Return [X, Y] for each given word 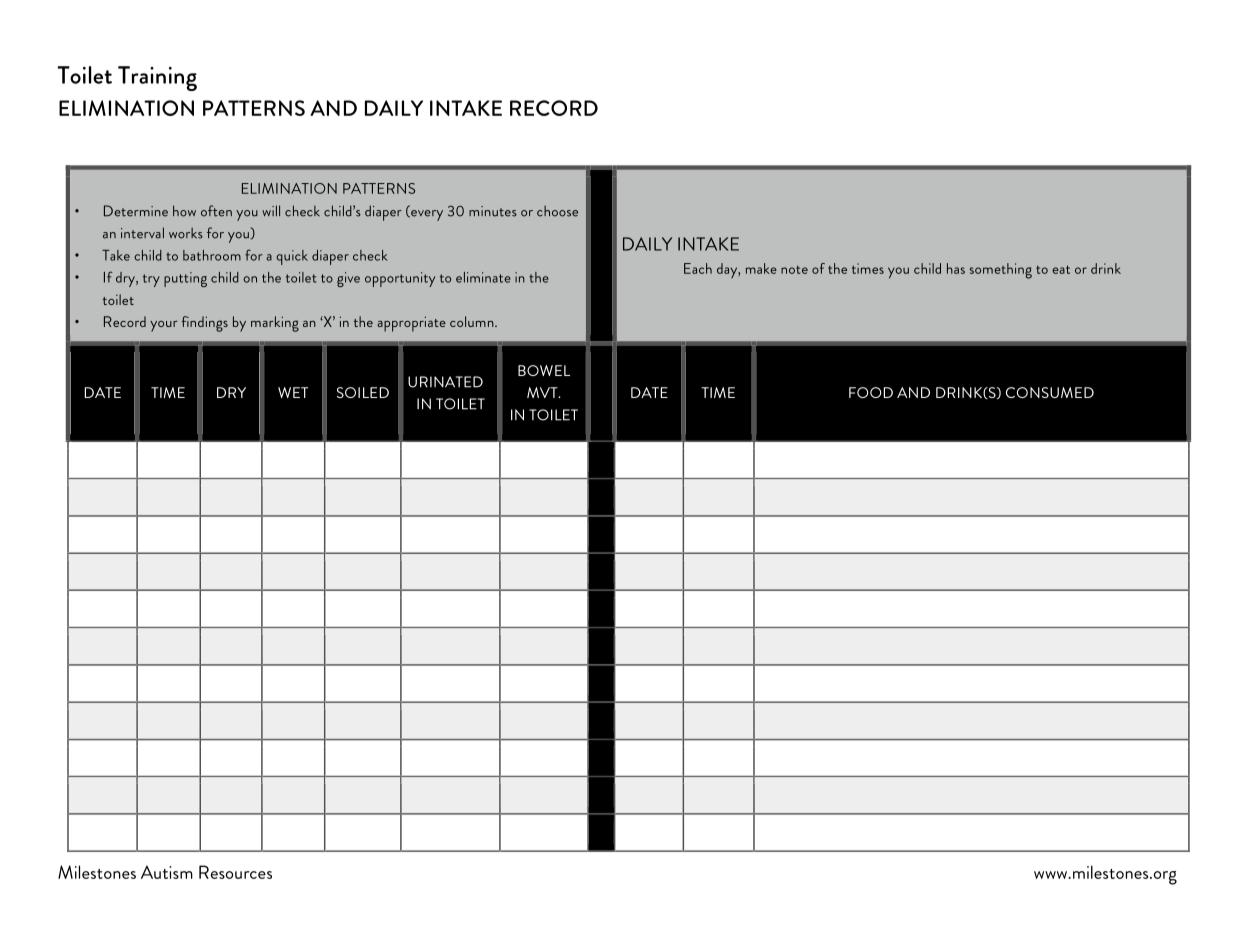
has [956, 268]
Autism [167, 872]
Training [157, 78]
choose [557, 211]
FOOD [871, 392]
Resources [235, 872]
